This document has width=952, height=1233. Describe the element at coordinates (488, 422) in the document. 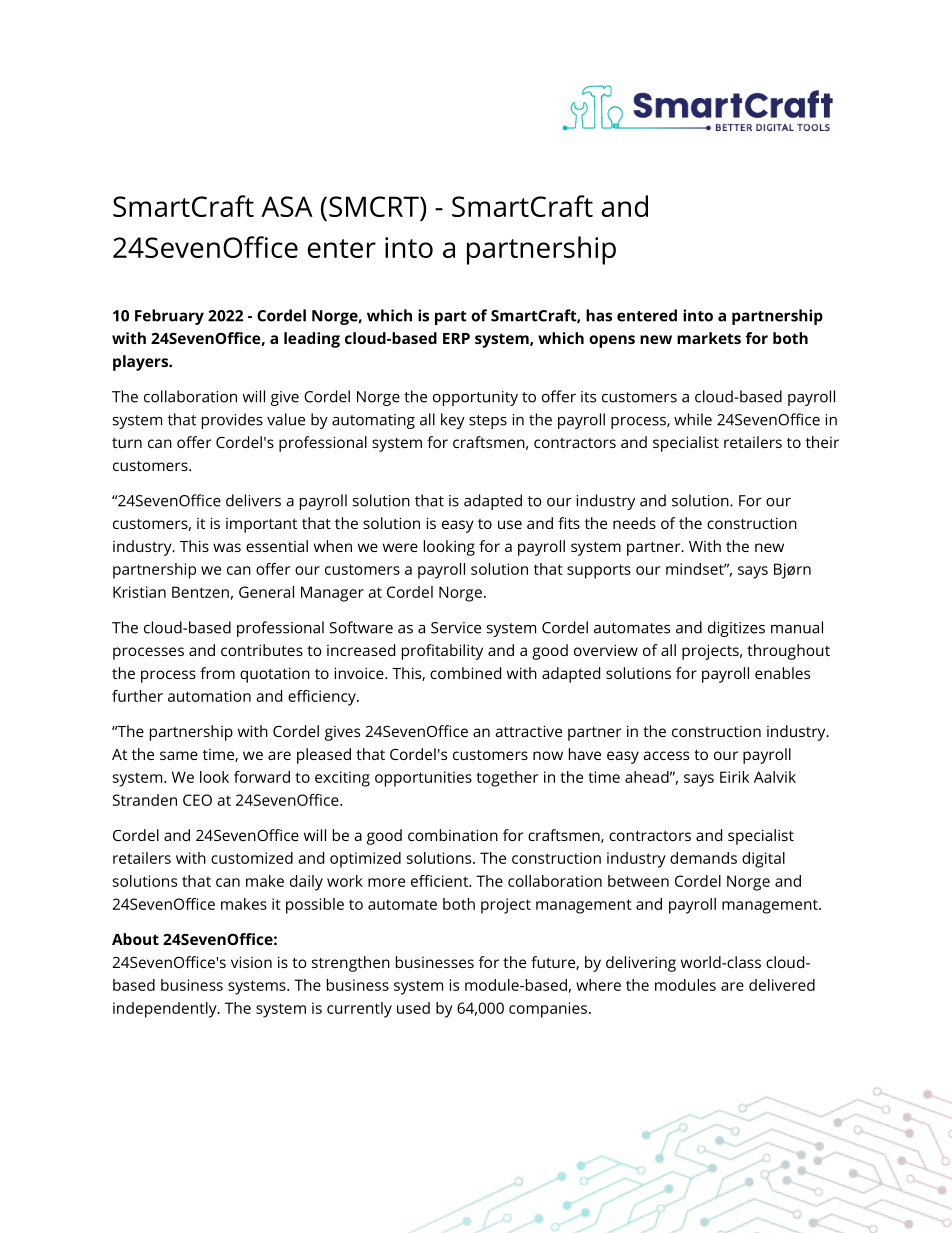

I see `steps` at that location.
